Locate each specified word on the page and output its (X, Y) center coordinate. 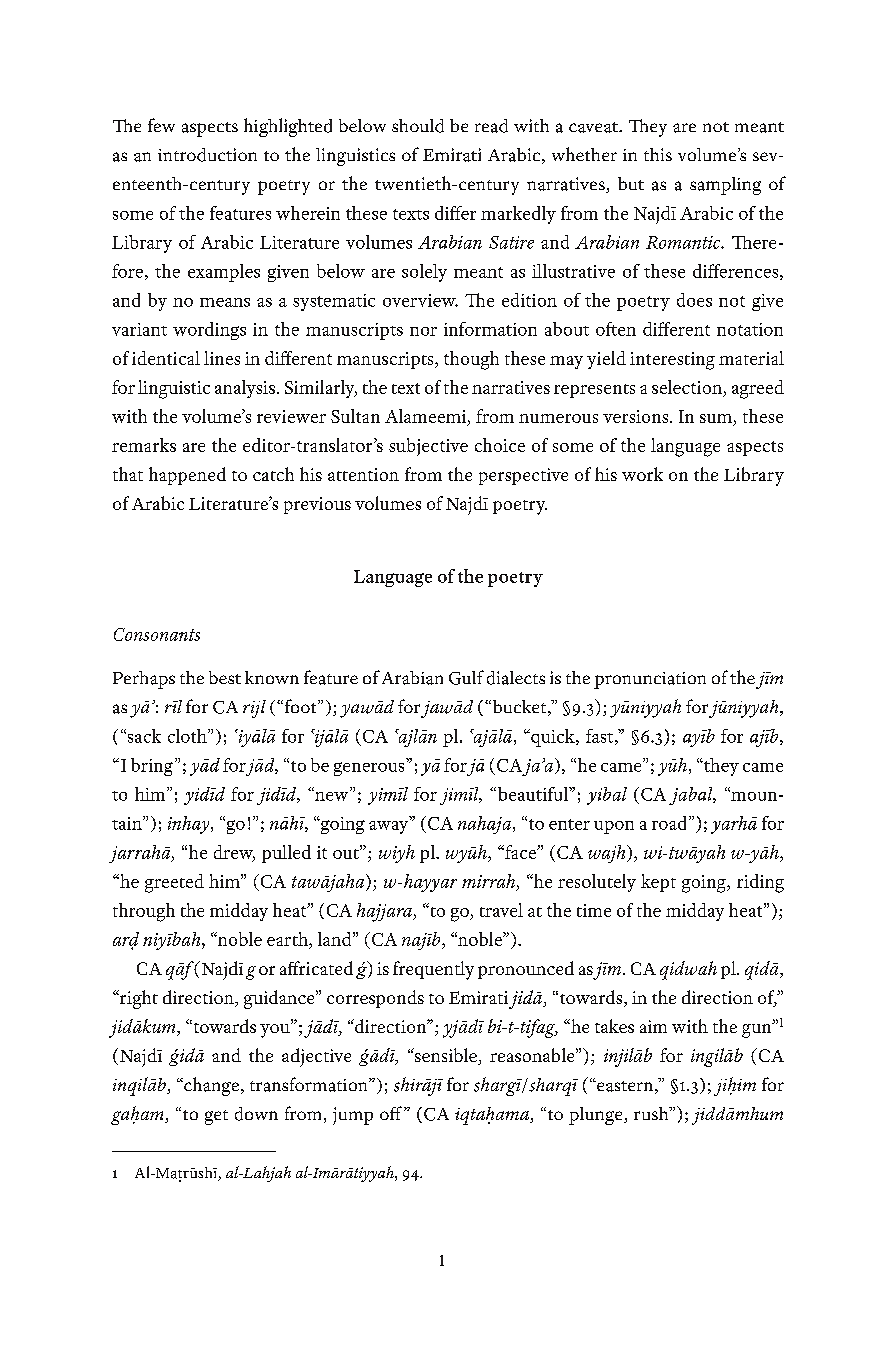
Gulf (466, 677)
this (658, 154)
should (418, 126)
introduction (207, 155)
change (210, 1086)
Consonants (157, 634)
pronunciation (650, 680)
